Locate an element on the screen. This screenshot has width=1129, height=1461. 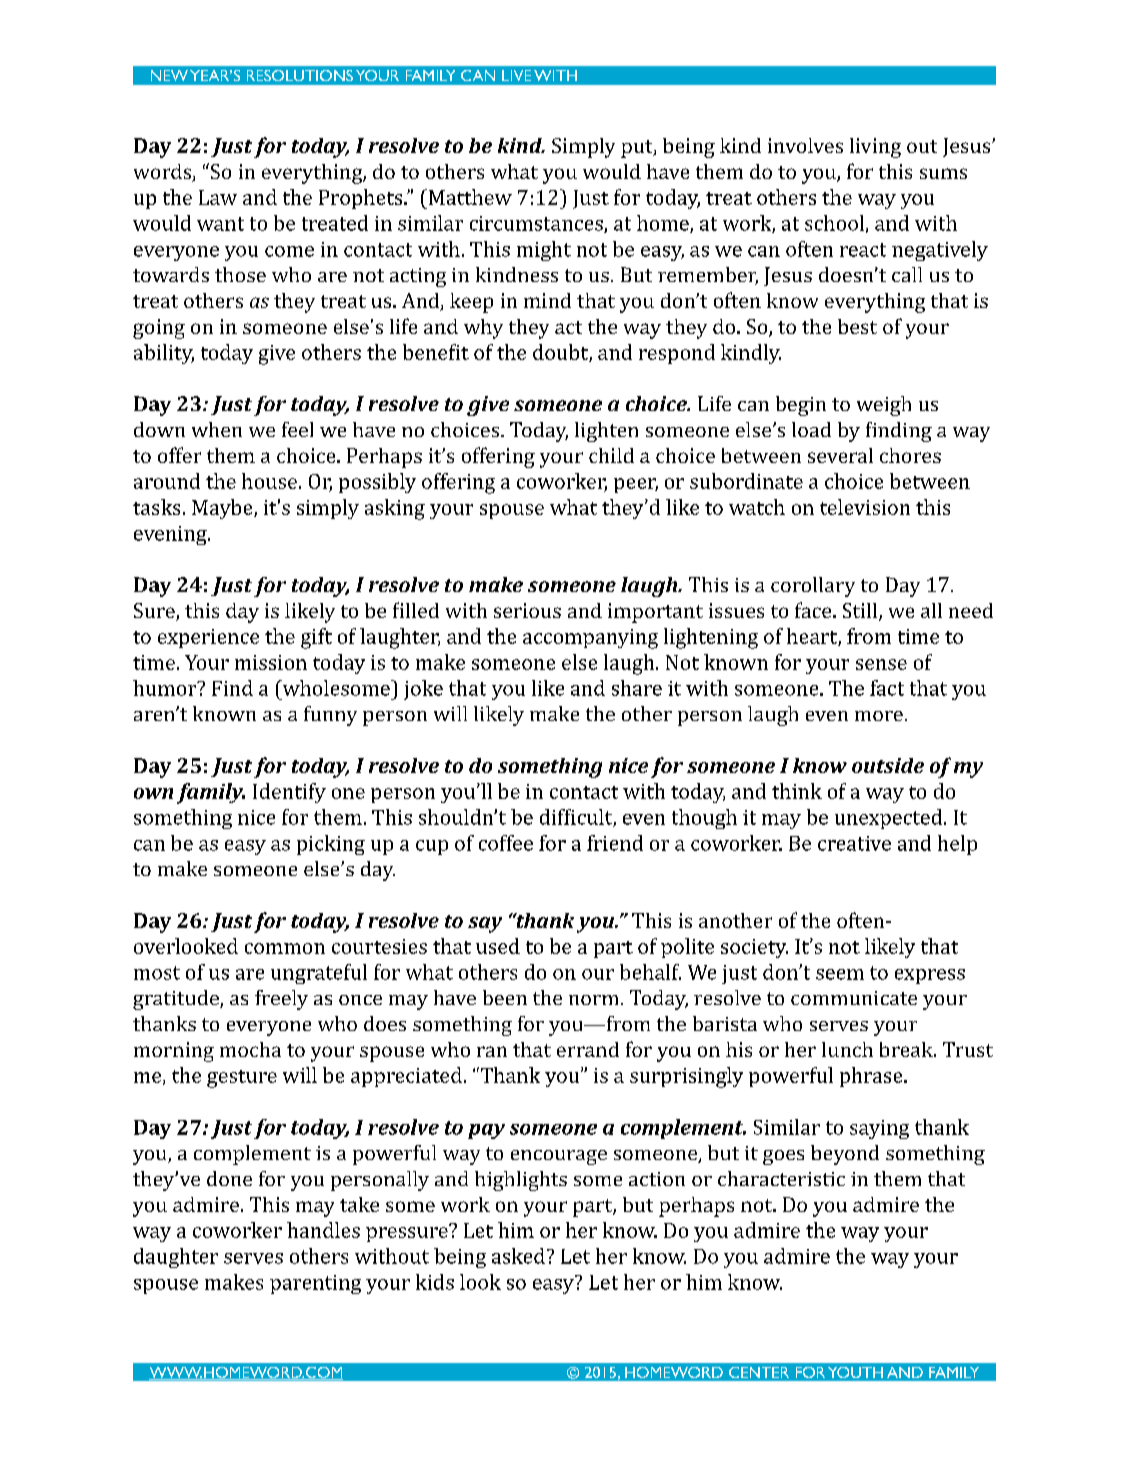
circumstances is located at coordinates (537, 224).
